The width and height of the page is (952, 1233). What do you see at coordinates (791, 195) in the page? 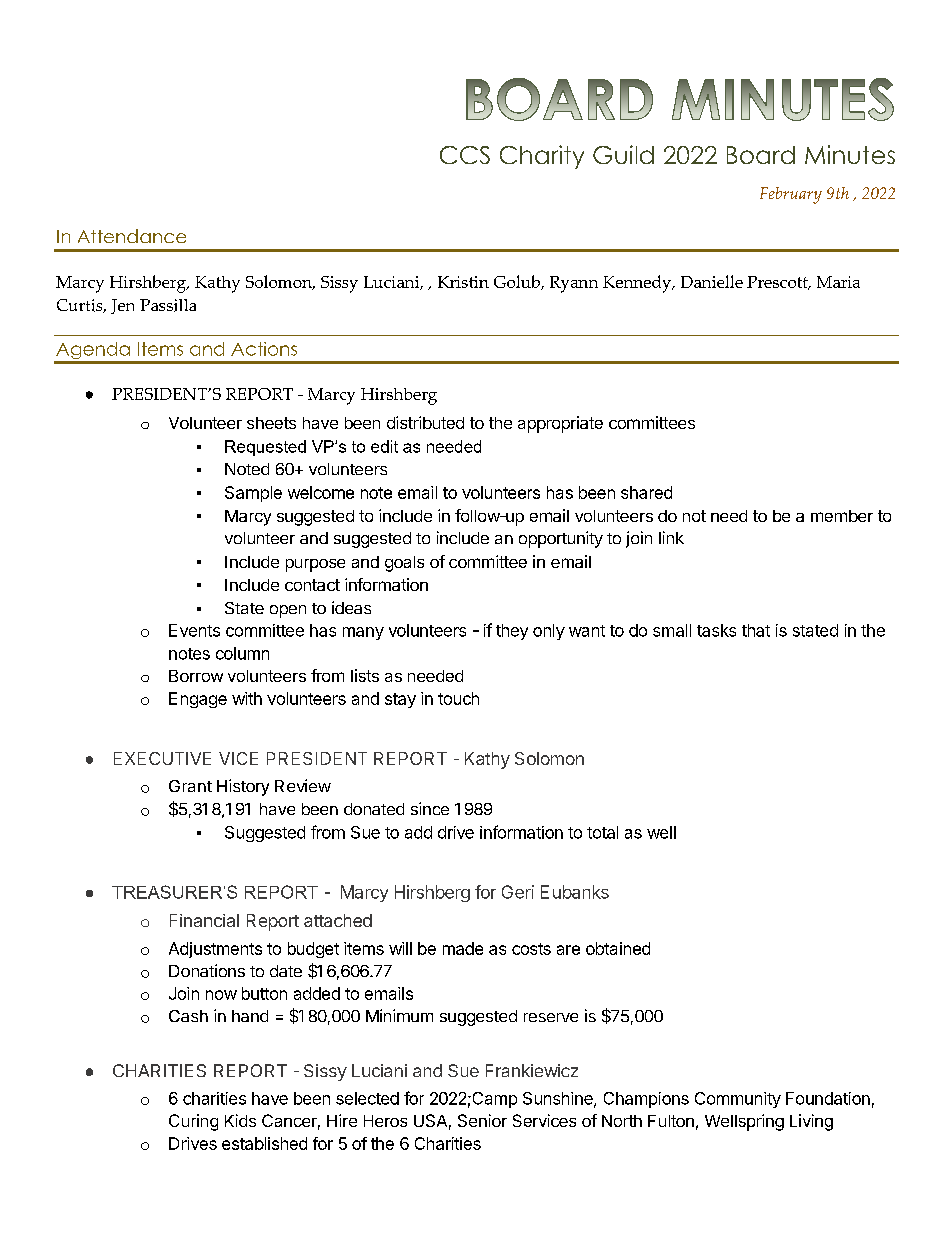
I see `February` at bounding box center [791, 195].
